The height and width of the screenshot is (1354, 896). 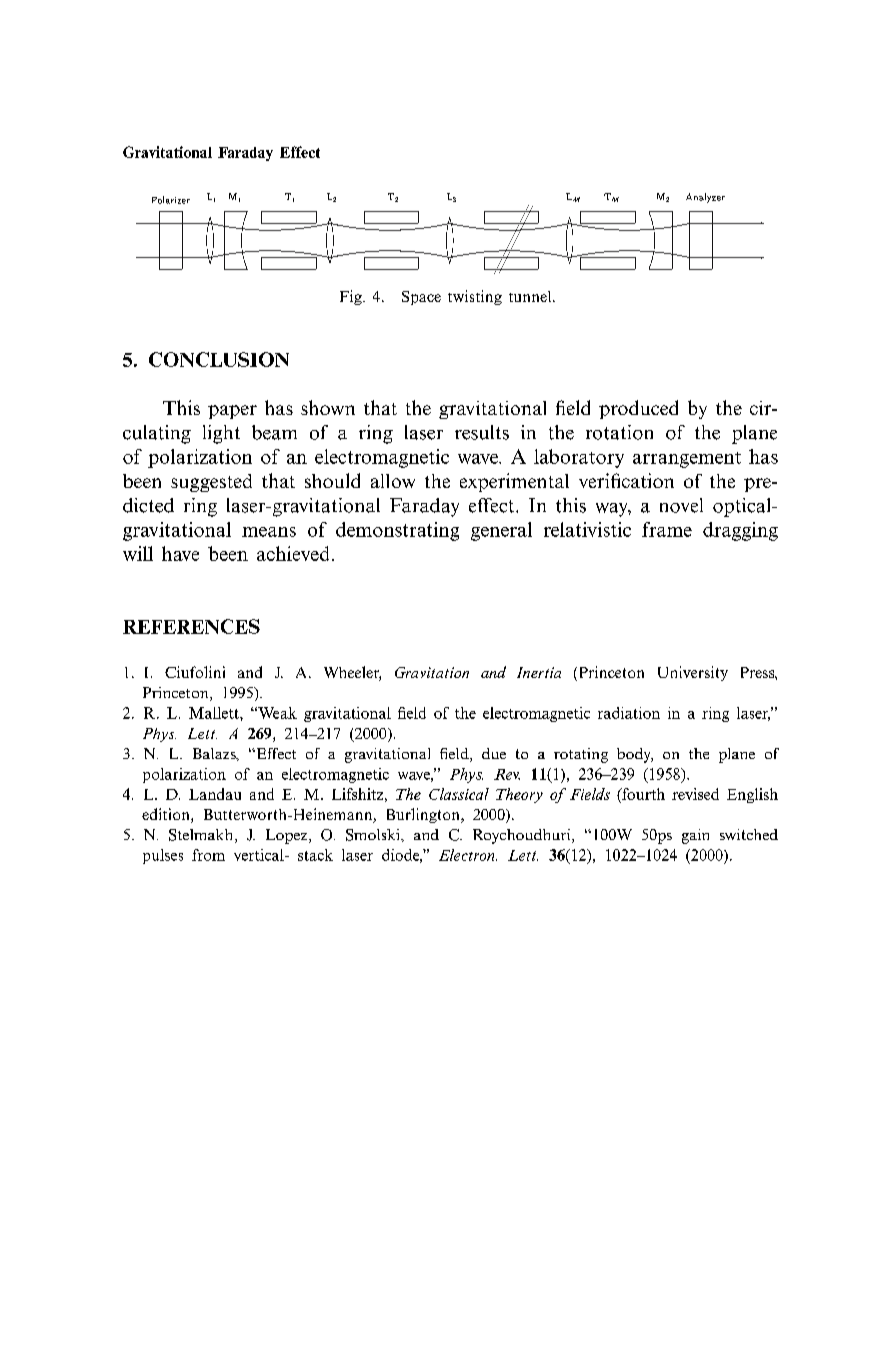 What do you see at coordinates (352, 297) in the screenshot?
I see `Fig` at bounding box center [352, 297].
